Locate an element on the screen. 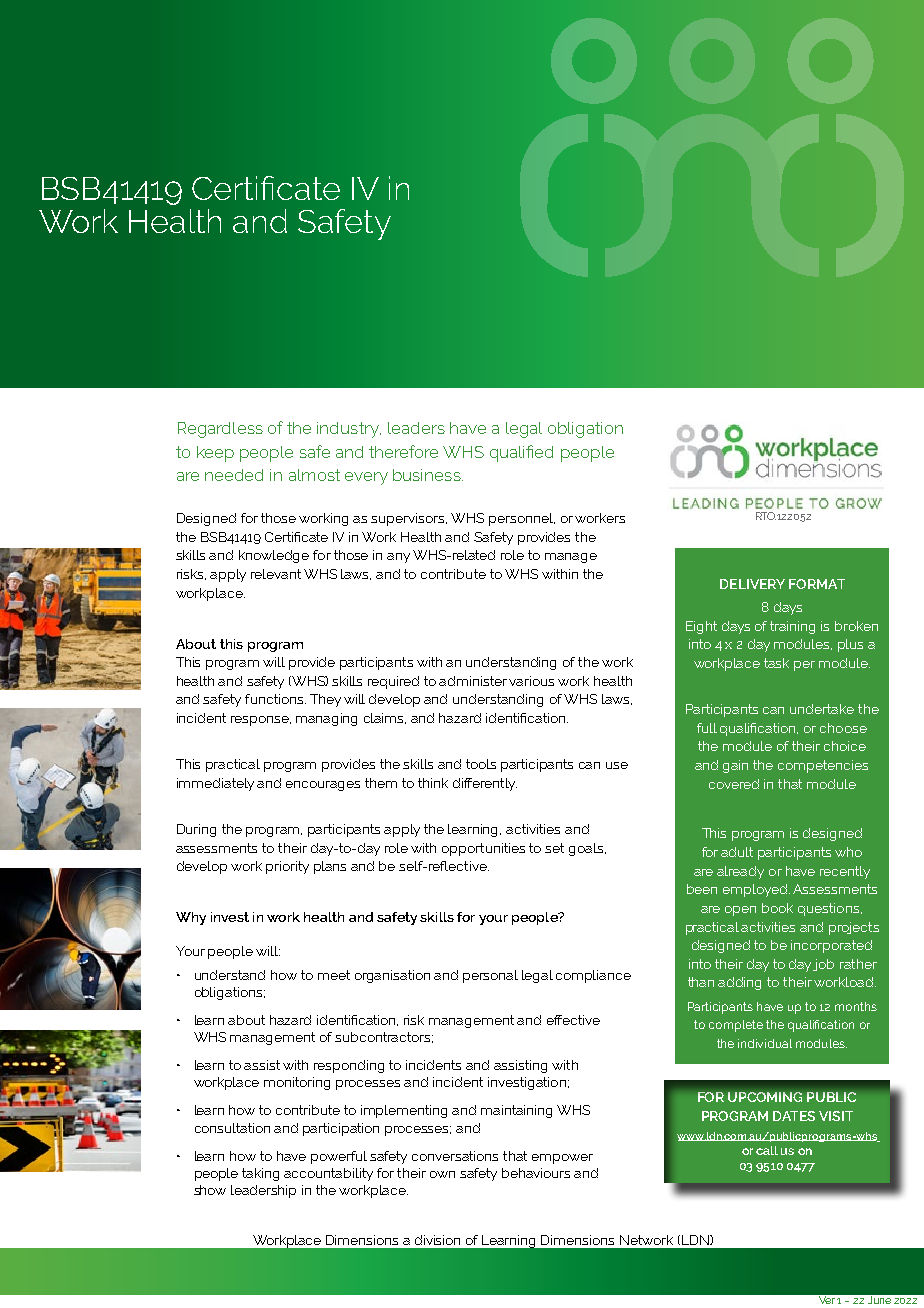 Image resolution: width=924 pixels, height=1308 pixels. taking is located at coordinates (260, 1174).
